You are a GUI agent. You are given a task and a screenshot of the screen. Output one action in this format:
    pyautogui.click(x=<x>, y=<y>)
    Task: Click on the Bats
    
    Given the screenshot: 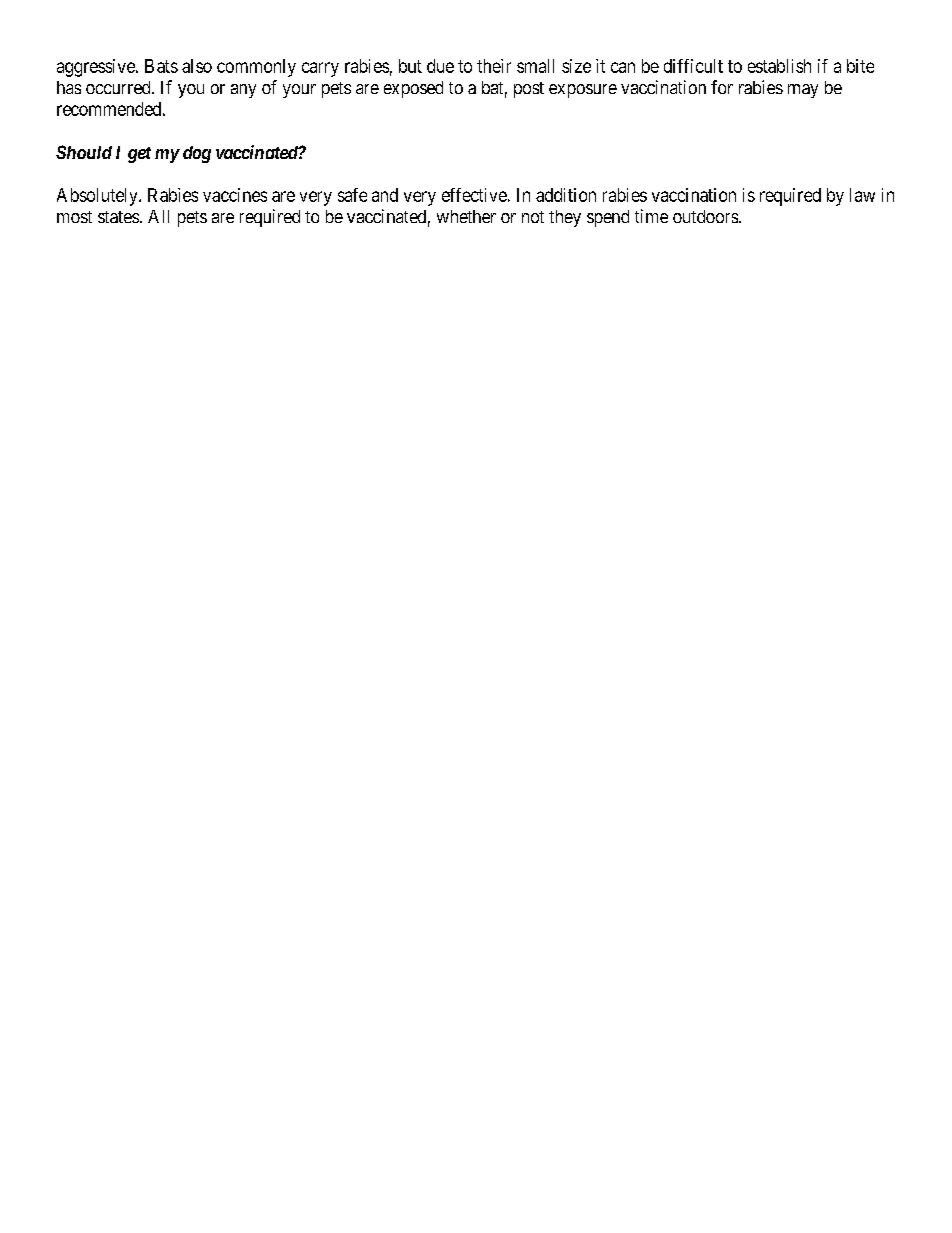 What is the action you would take?
    pyautogui.click(x=161, y=66)
